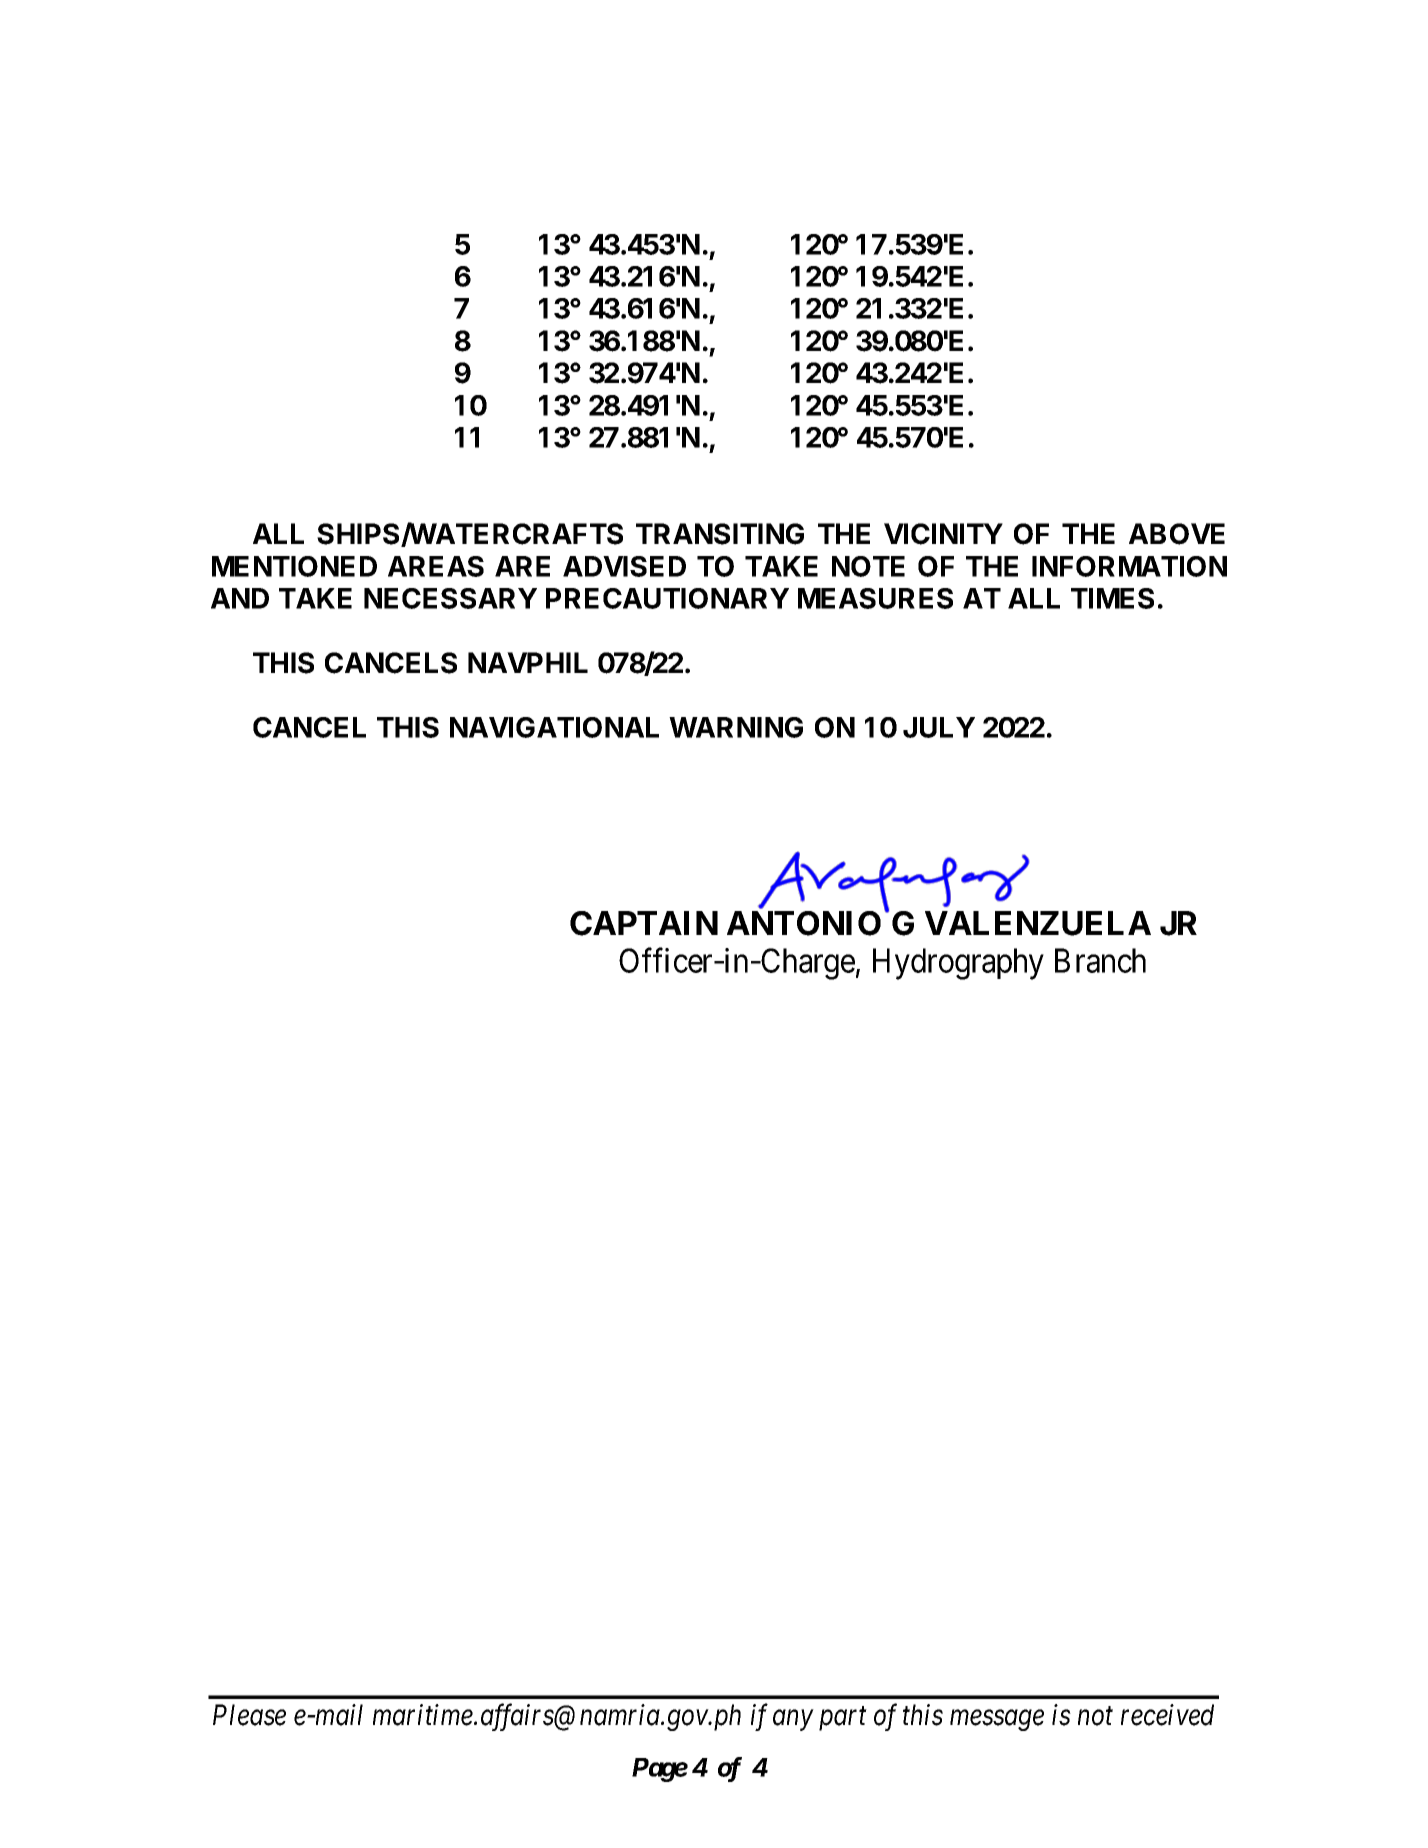  I want to click on Branch, so click(1100, 960).
